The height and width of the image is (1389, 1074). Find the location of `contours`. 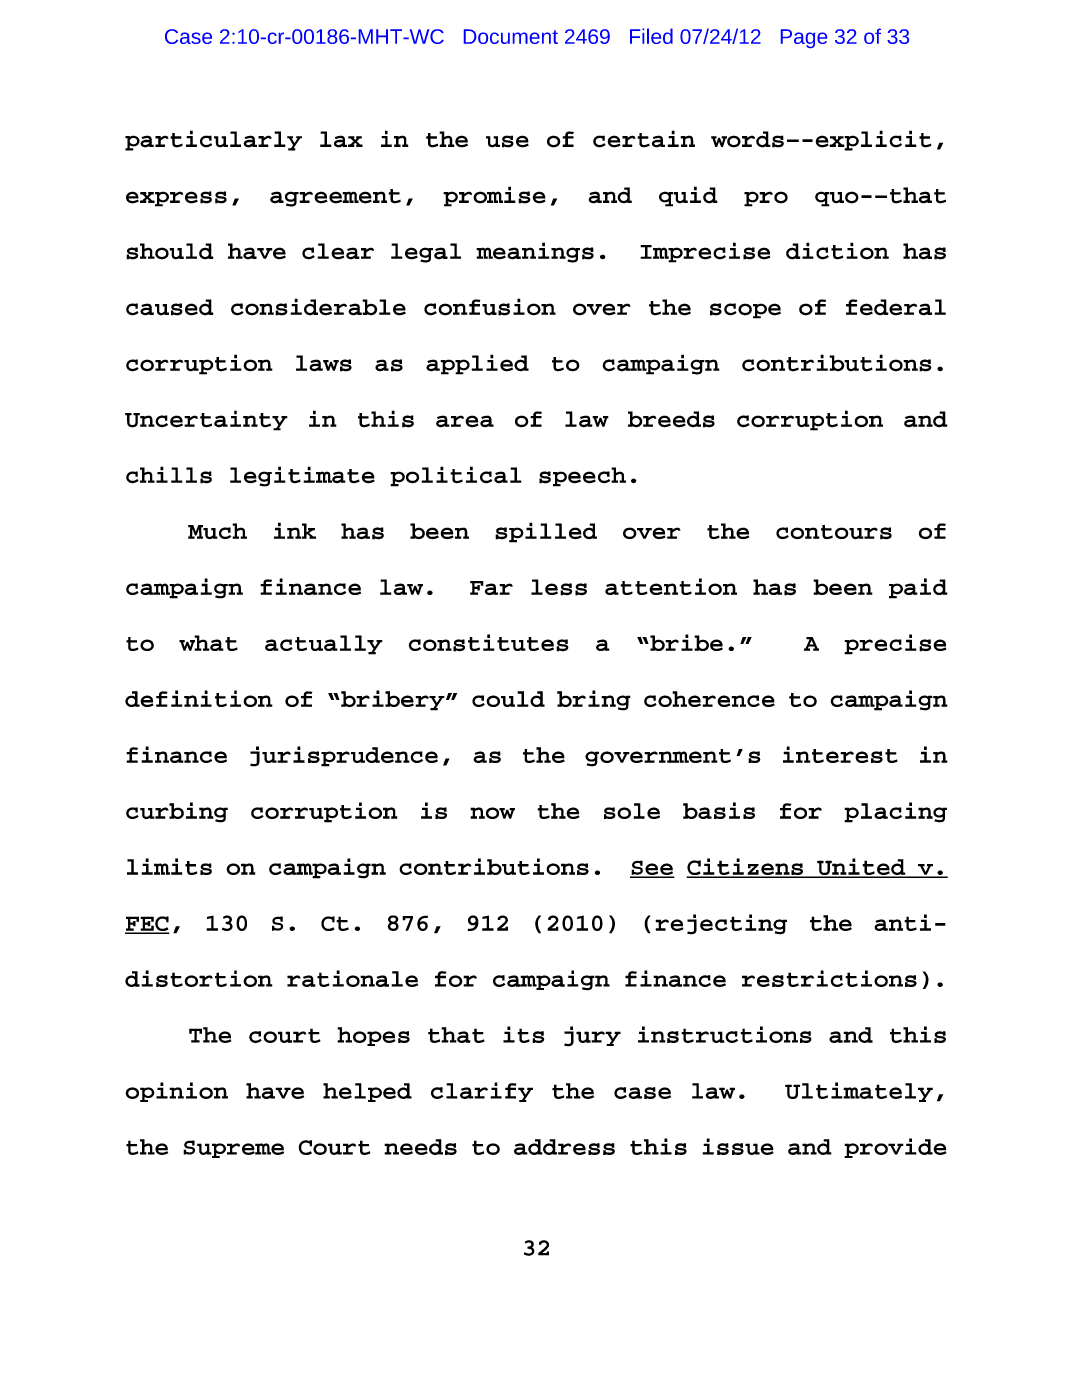

contours is located at coordinates (834, 532).
